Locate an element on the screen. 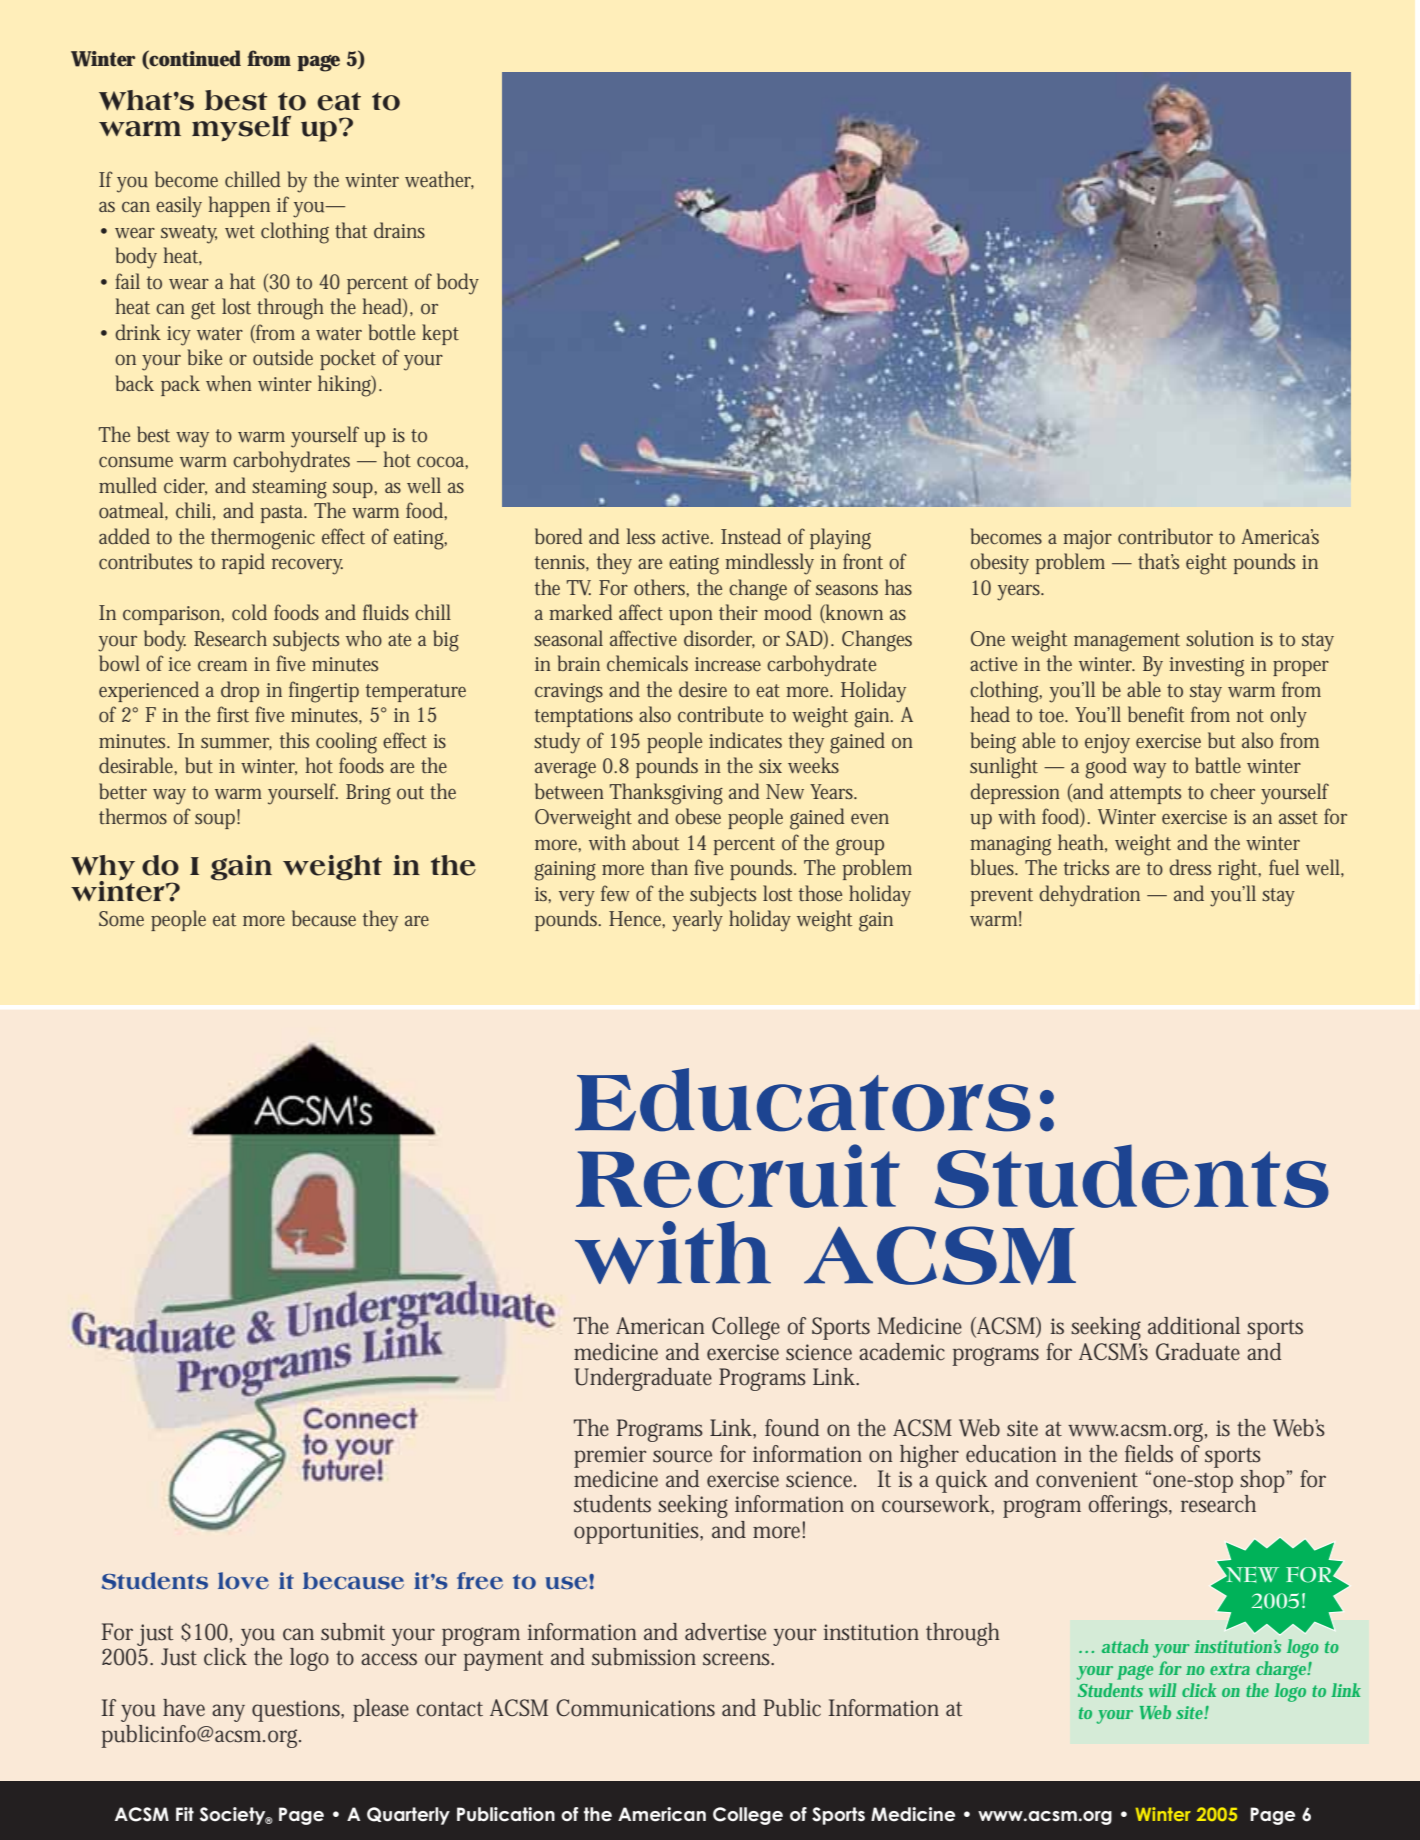 This screenshot has width=1420, height=1840. love is located at coordinates (243, 1581).
